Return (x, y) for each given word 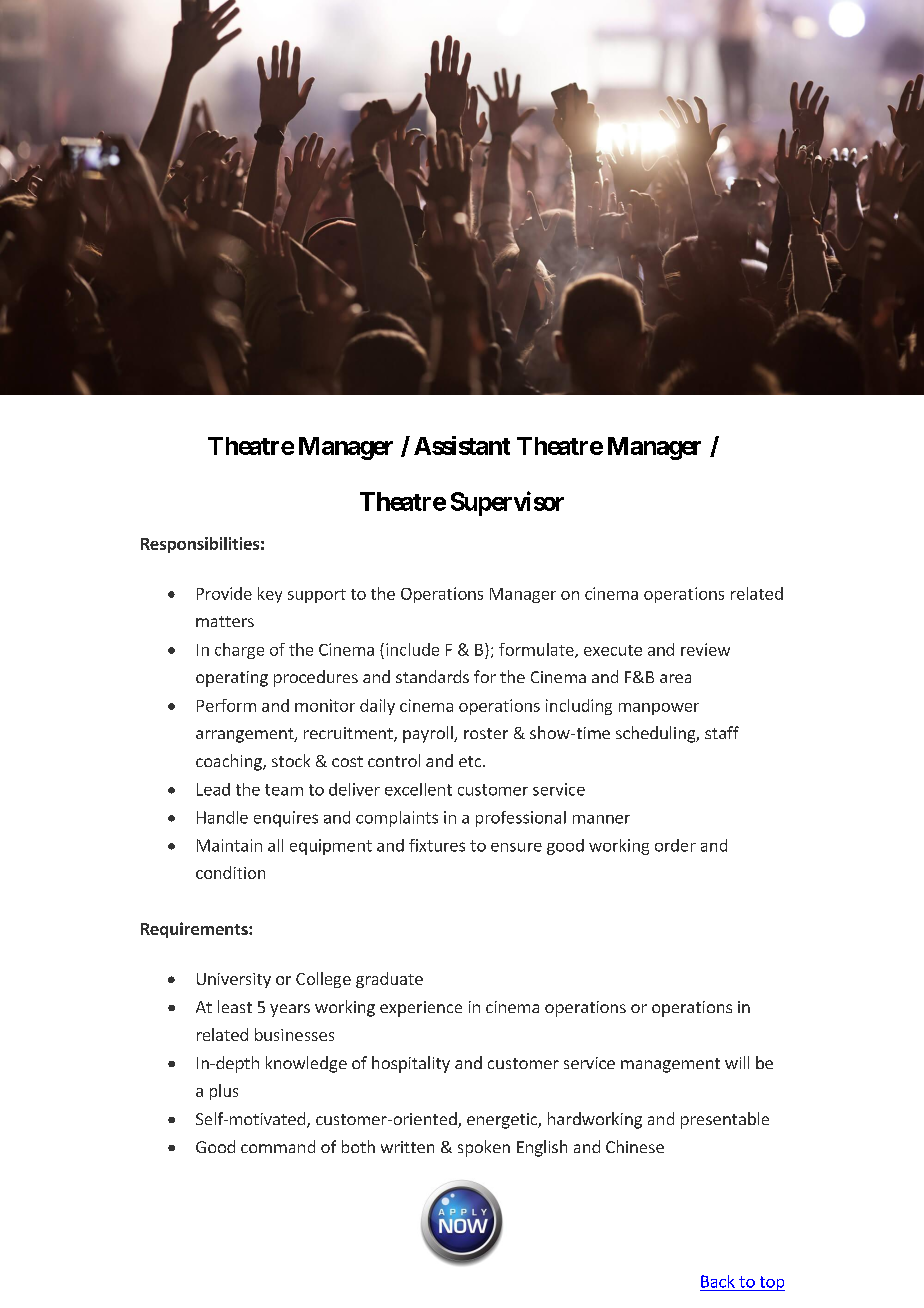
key (270, 595)
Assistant (462, 445)
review (705, 649)
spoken (484, 1148)
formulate (537, 650)
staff (722, 732)
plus (224, 1092)
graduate (389, 980)
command (278, 1146)
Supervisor (507, 503)
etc (471, 761)
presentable (725, 1120)
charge (239, 651)
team (284, 790)
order (675, 845)
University (234, 980)
